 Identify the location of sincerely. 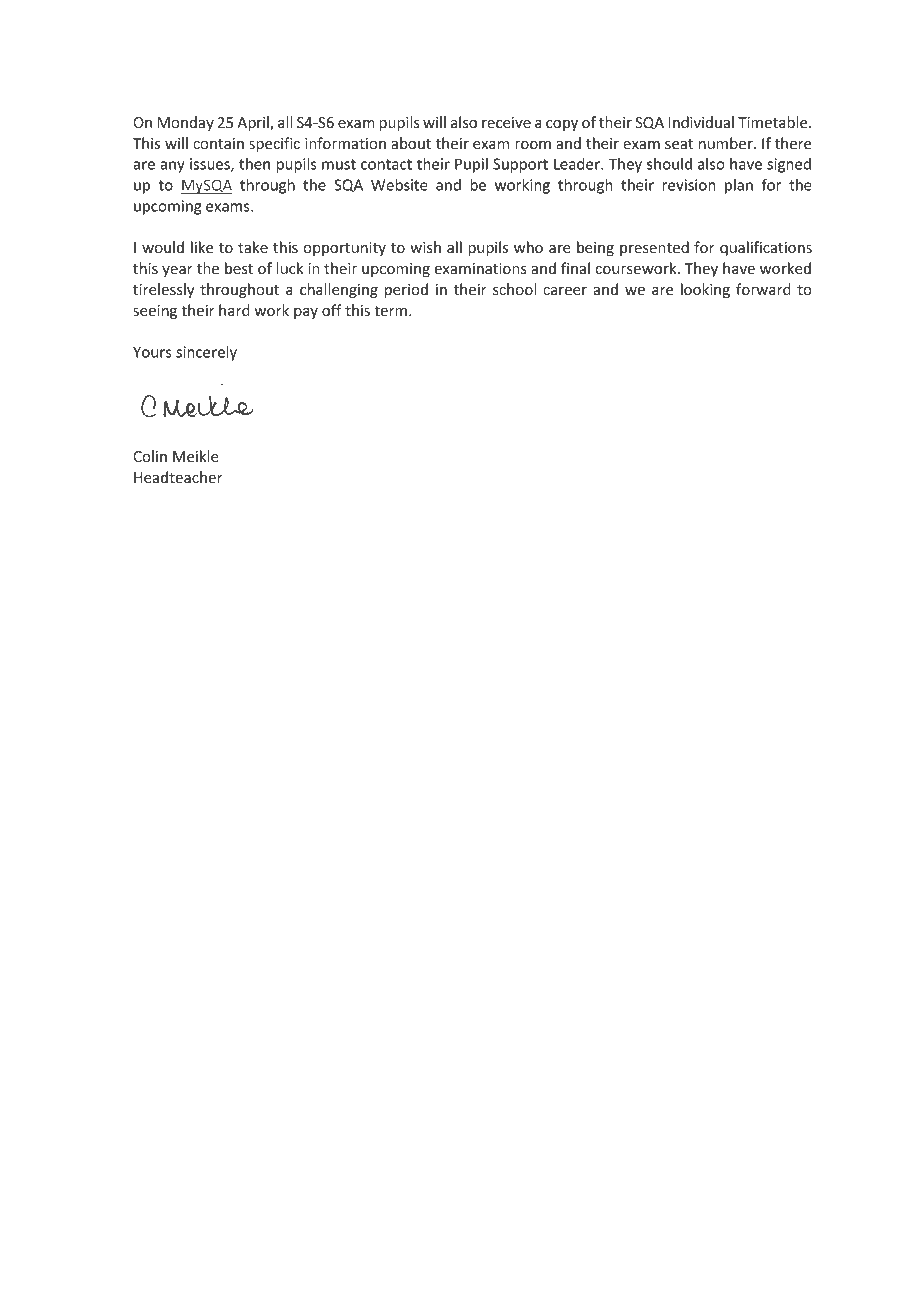
(206, 353).
